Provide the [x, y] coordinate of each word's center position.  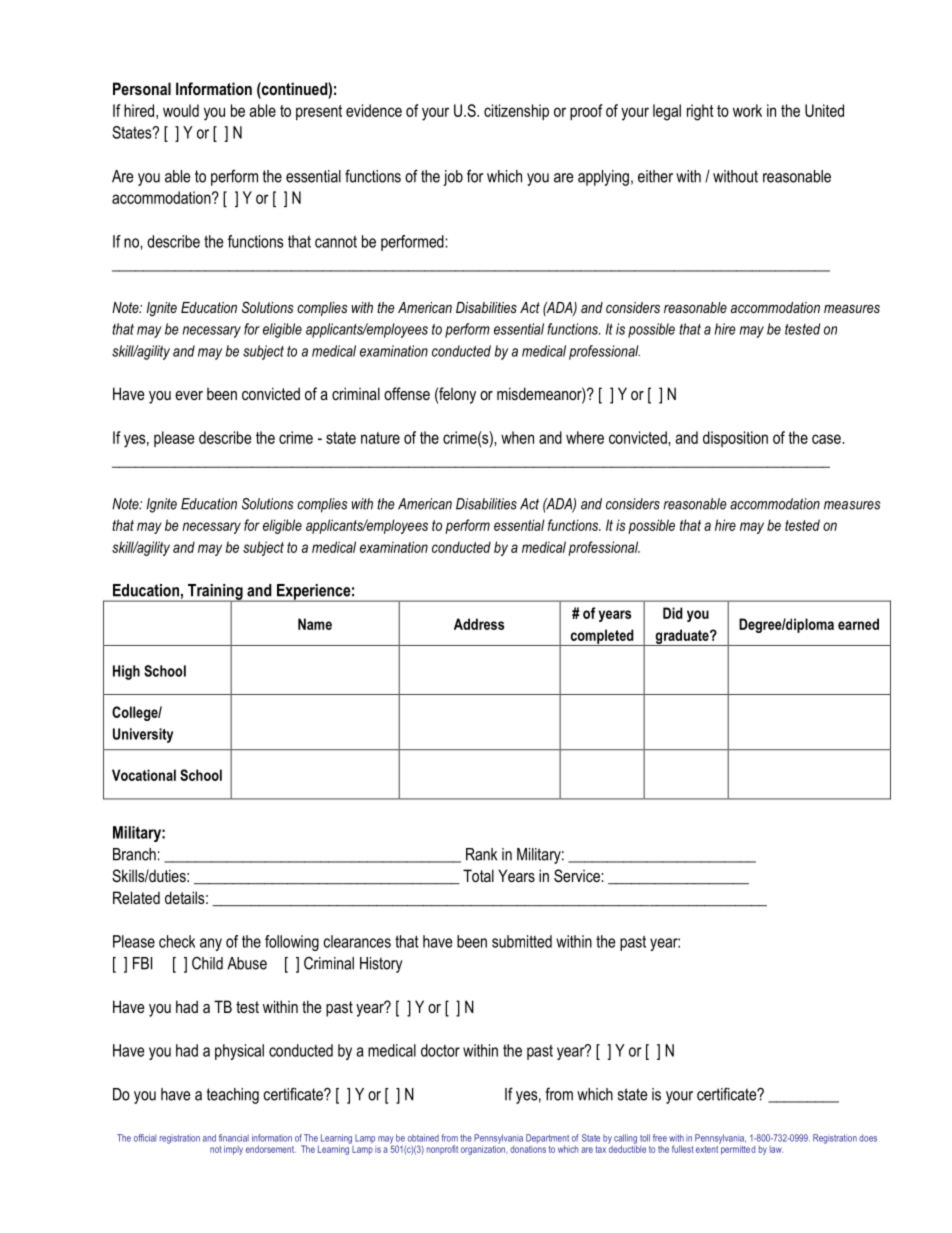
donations [528, 1149]
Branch [134, 854]
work [747, 110]
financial [234, 1138]
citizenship [516, 112]
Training [215, 593]
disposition [735, 439]
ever [189, 395]
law [776, 1149]
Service [578, 876]
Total [478, 875]
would [181, 110]
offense [407, 393]
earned [858, 624]
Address [479, 624]
